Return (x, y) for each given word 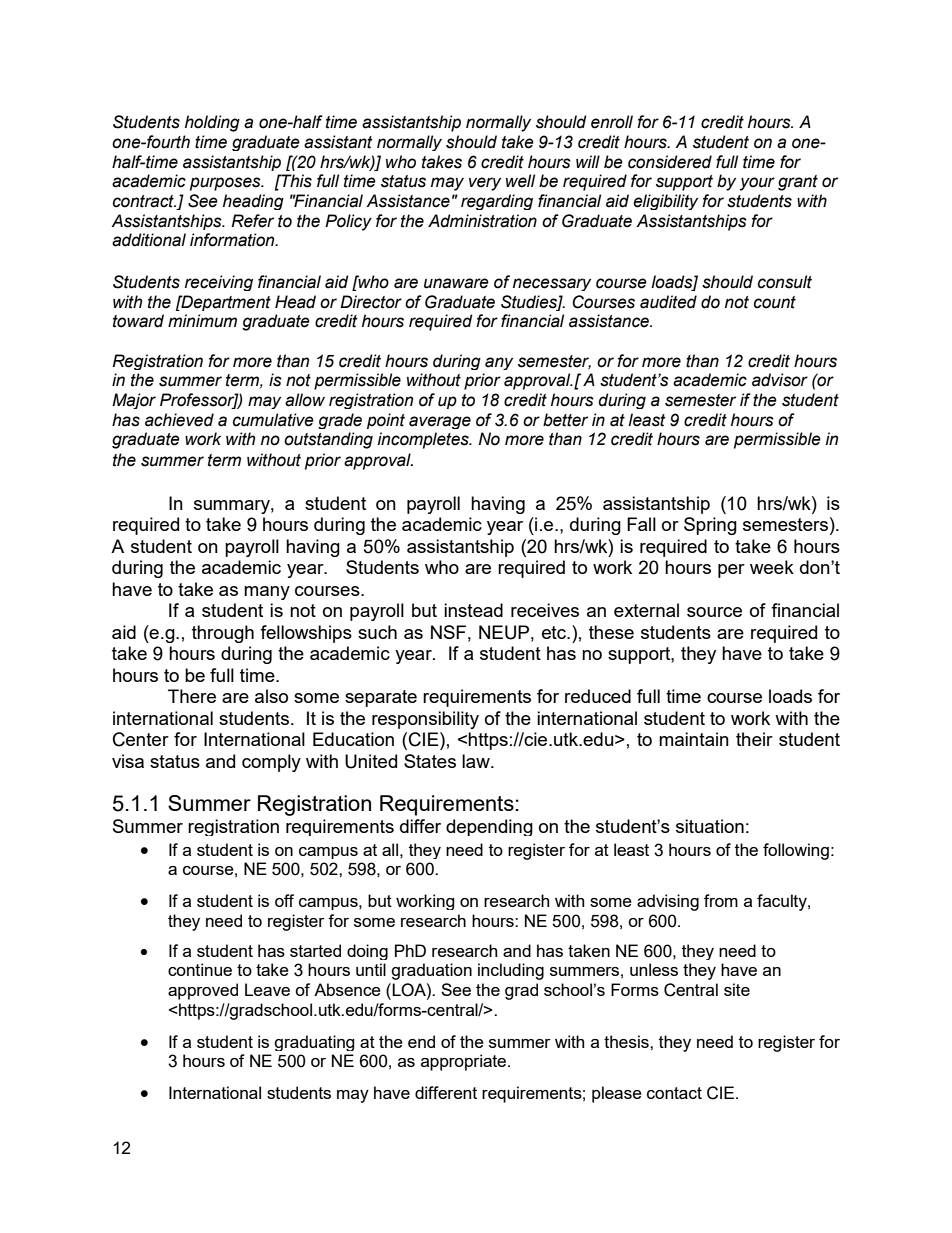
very (485, 184)
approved (203, 991)
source (714, 612)
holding (212, 123)
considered (670, 162)
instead (473, 610)
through (223, 634)
